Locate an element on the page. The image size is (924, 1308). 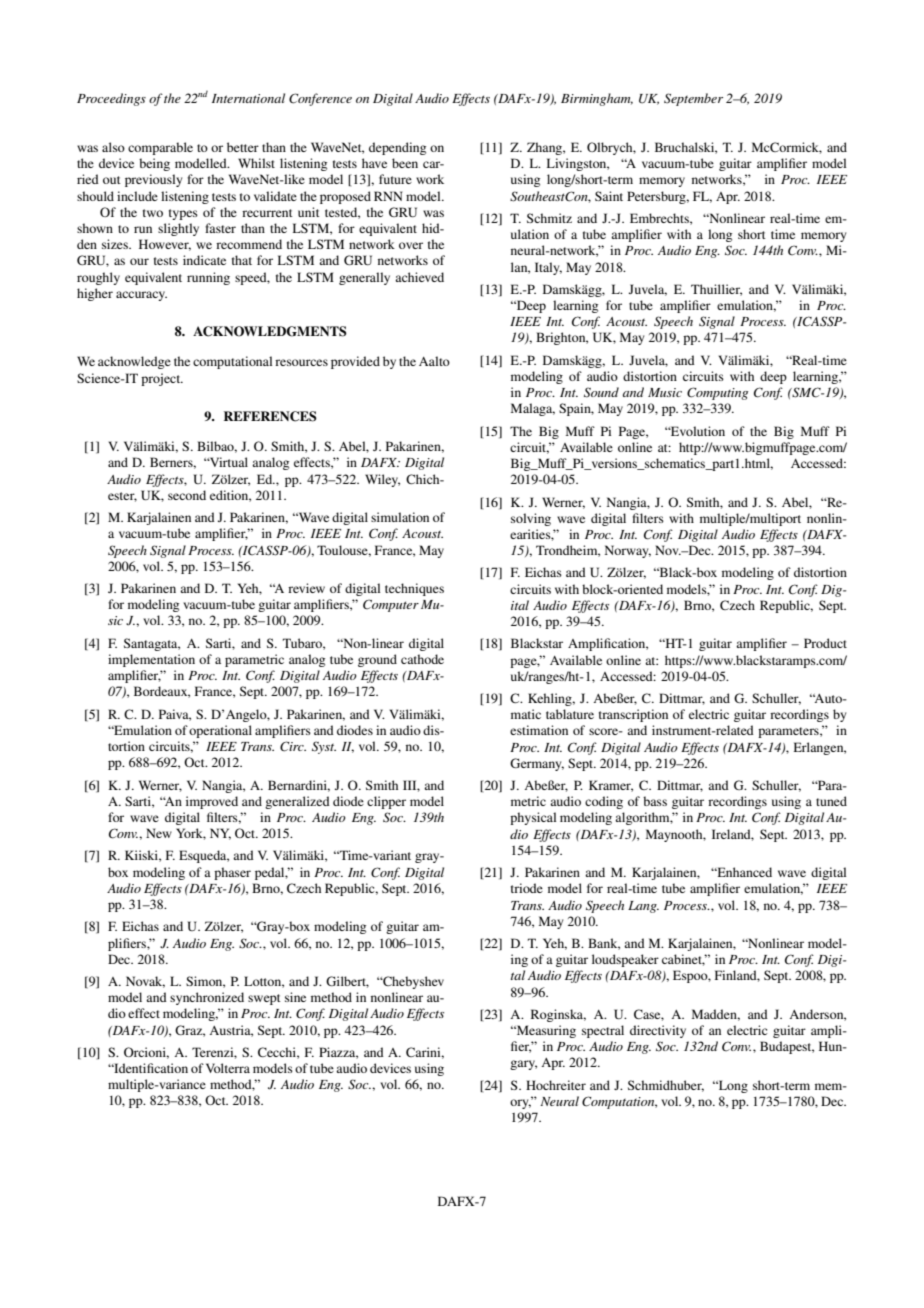
depending is located at coordinates (397, 148).
